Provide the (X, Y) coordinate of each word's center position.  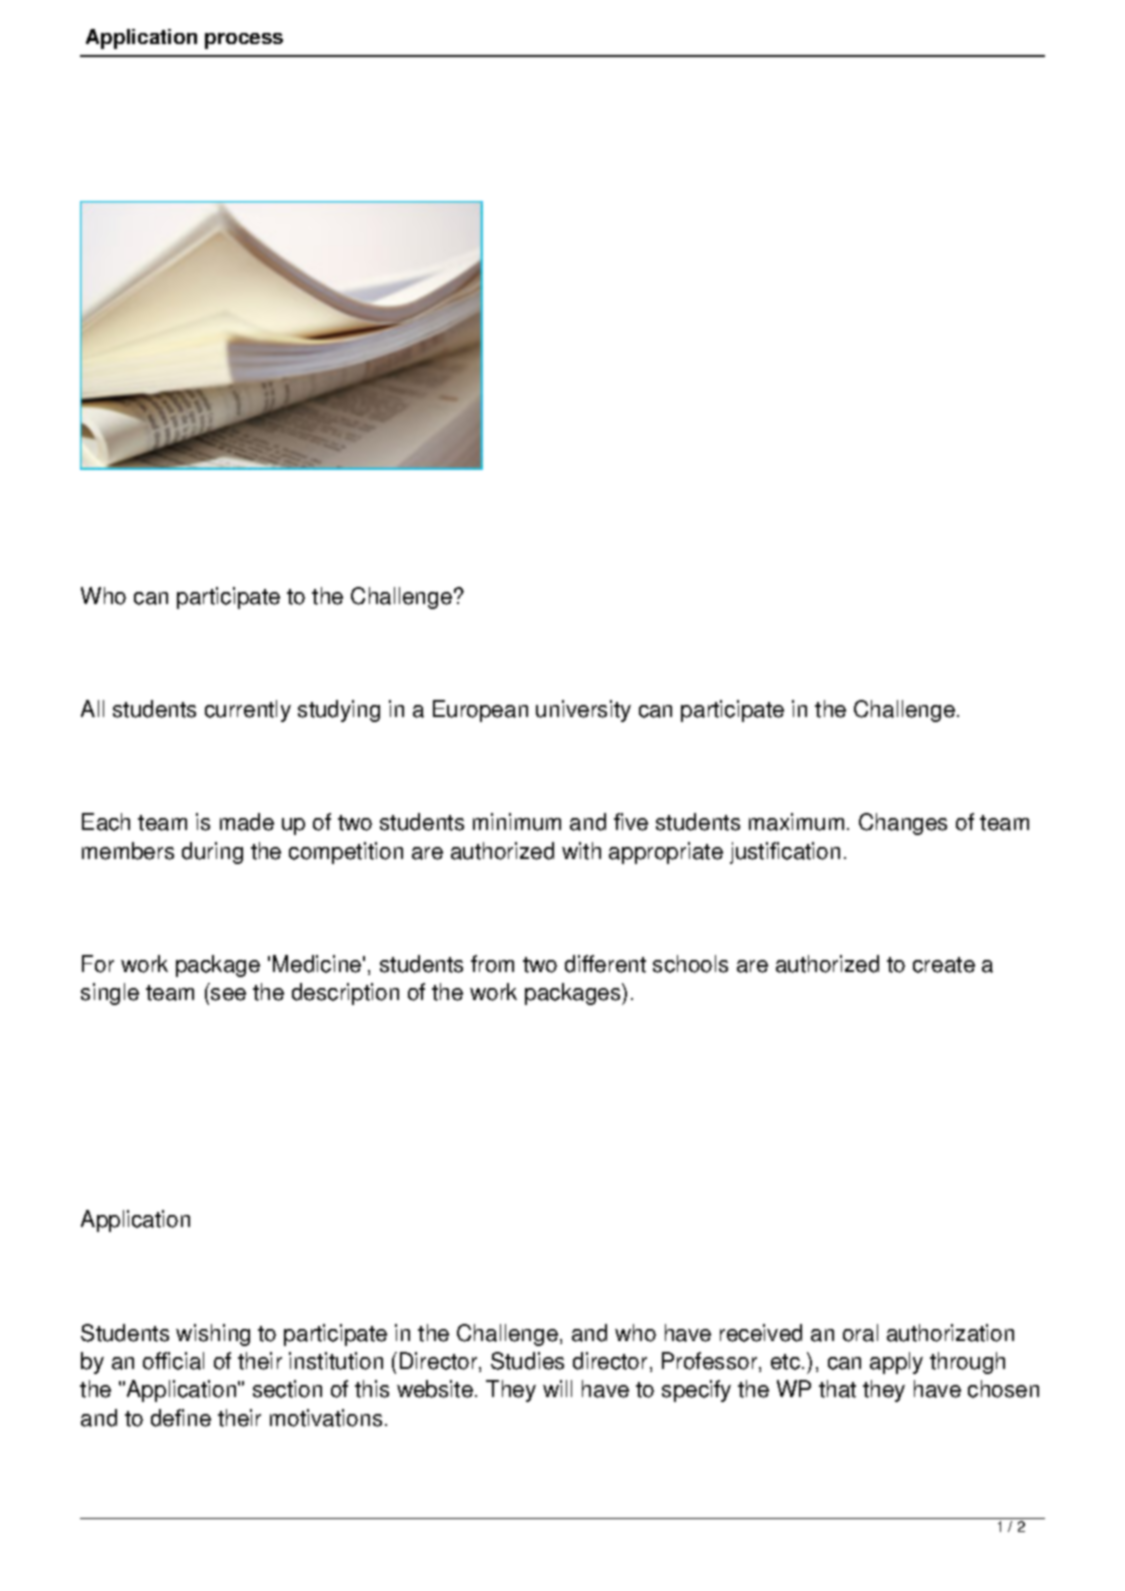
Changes (903, 824)
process (244, 41)
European (480, 711)
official (173, 1361)
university (583, 711)
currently (248, 711)
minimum (517, 822)
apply (896, 1363)
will (557, 1388)
